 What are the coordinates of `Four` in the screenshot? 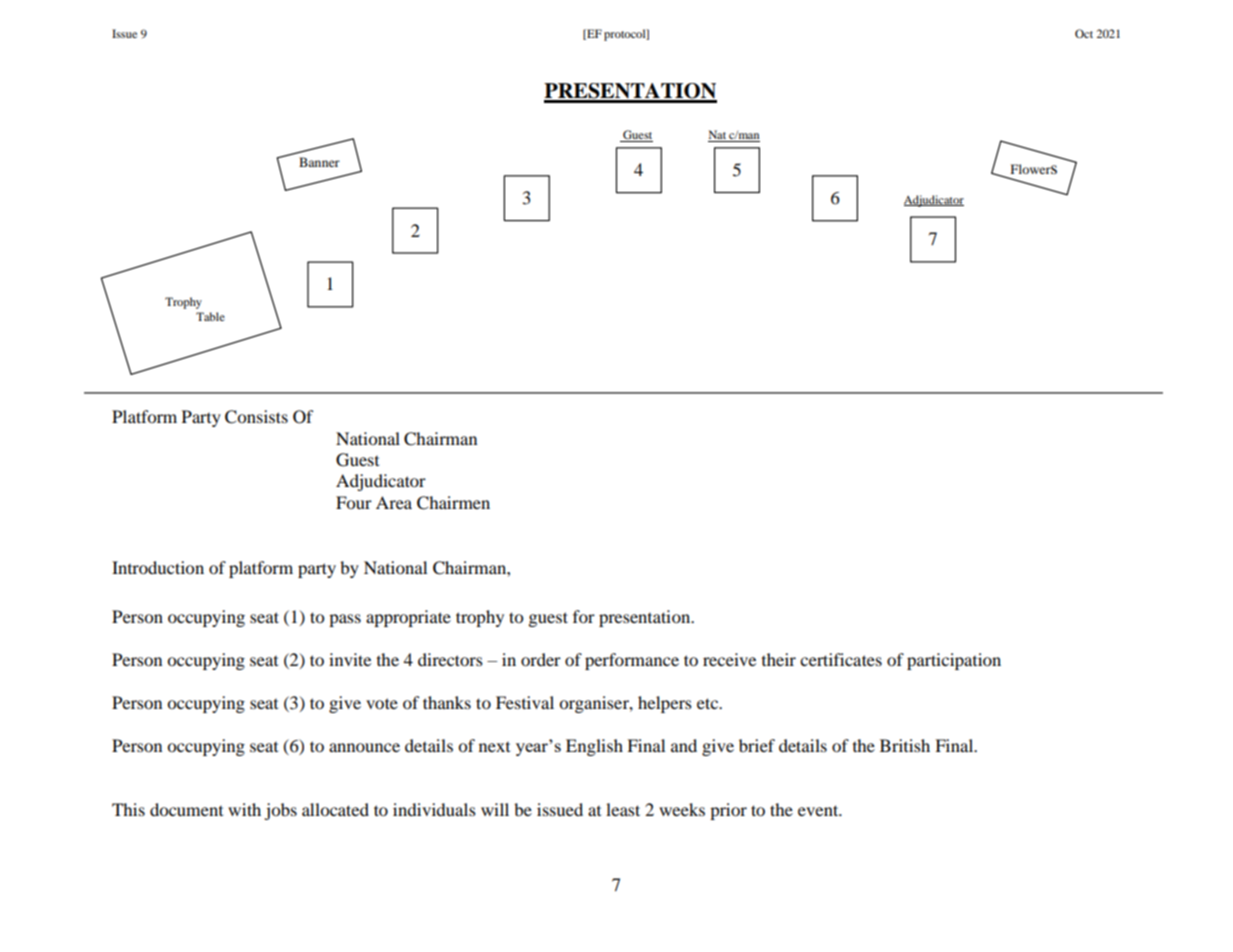 It's located at (354, 502).
